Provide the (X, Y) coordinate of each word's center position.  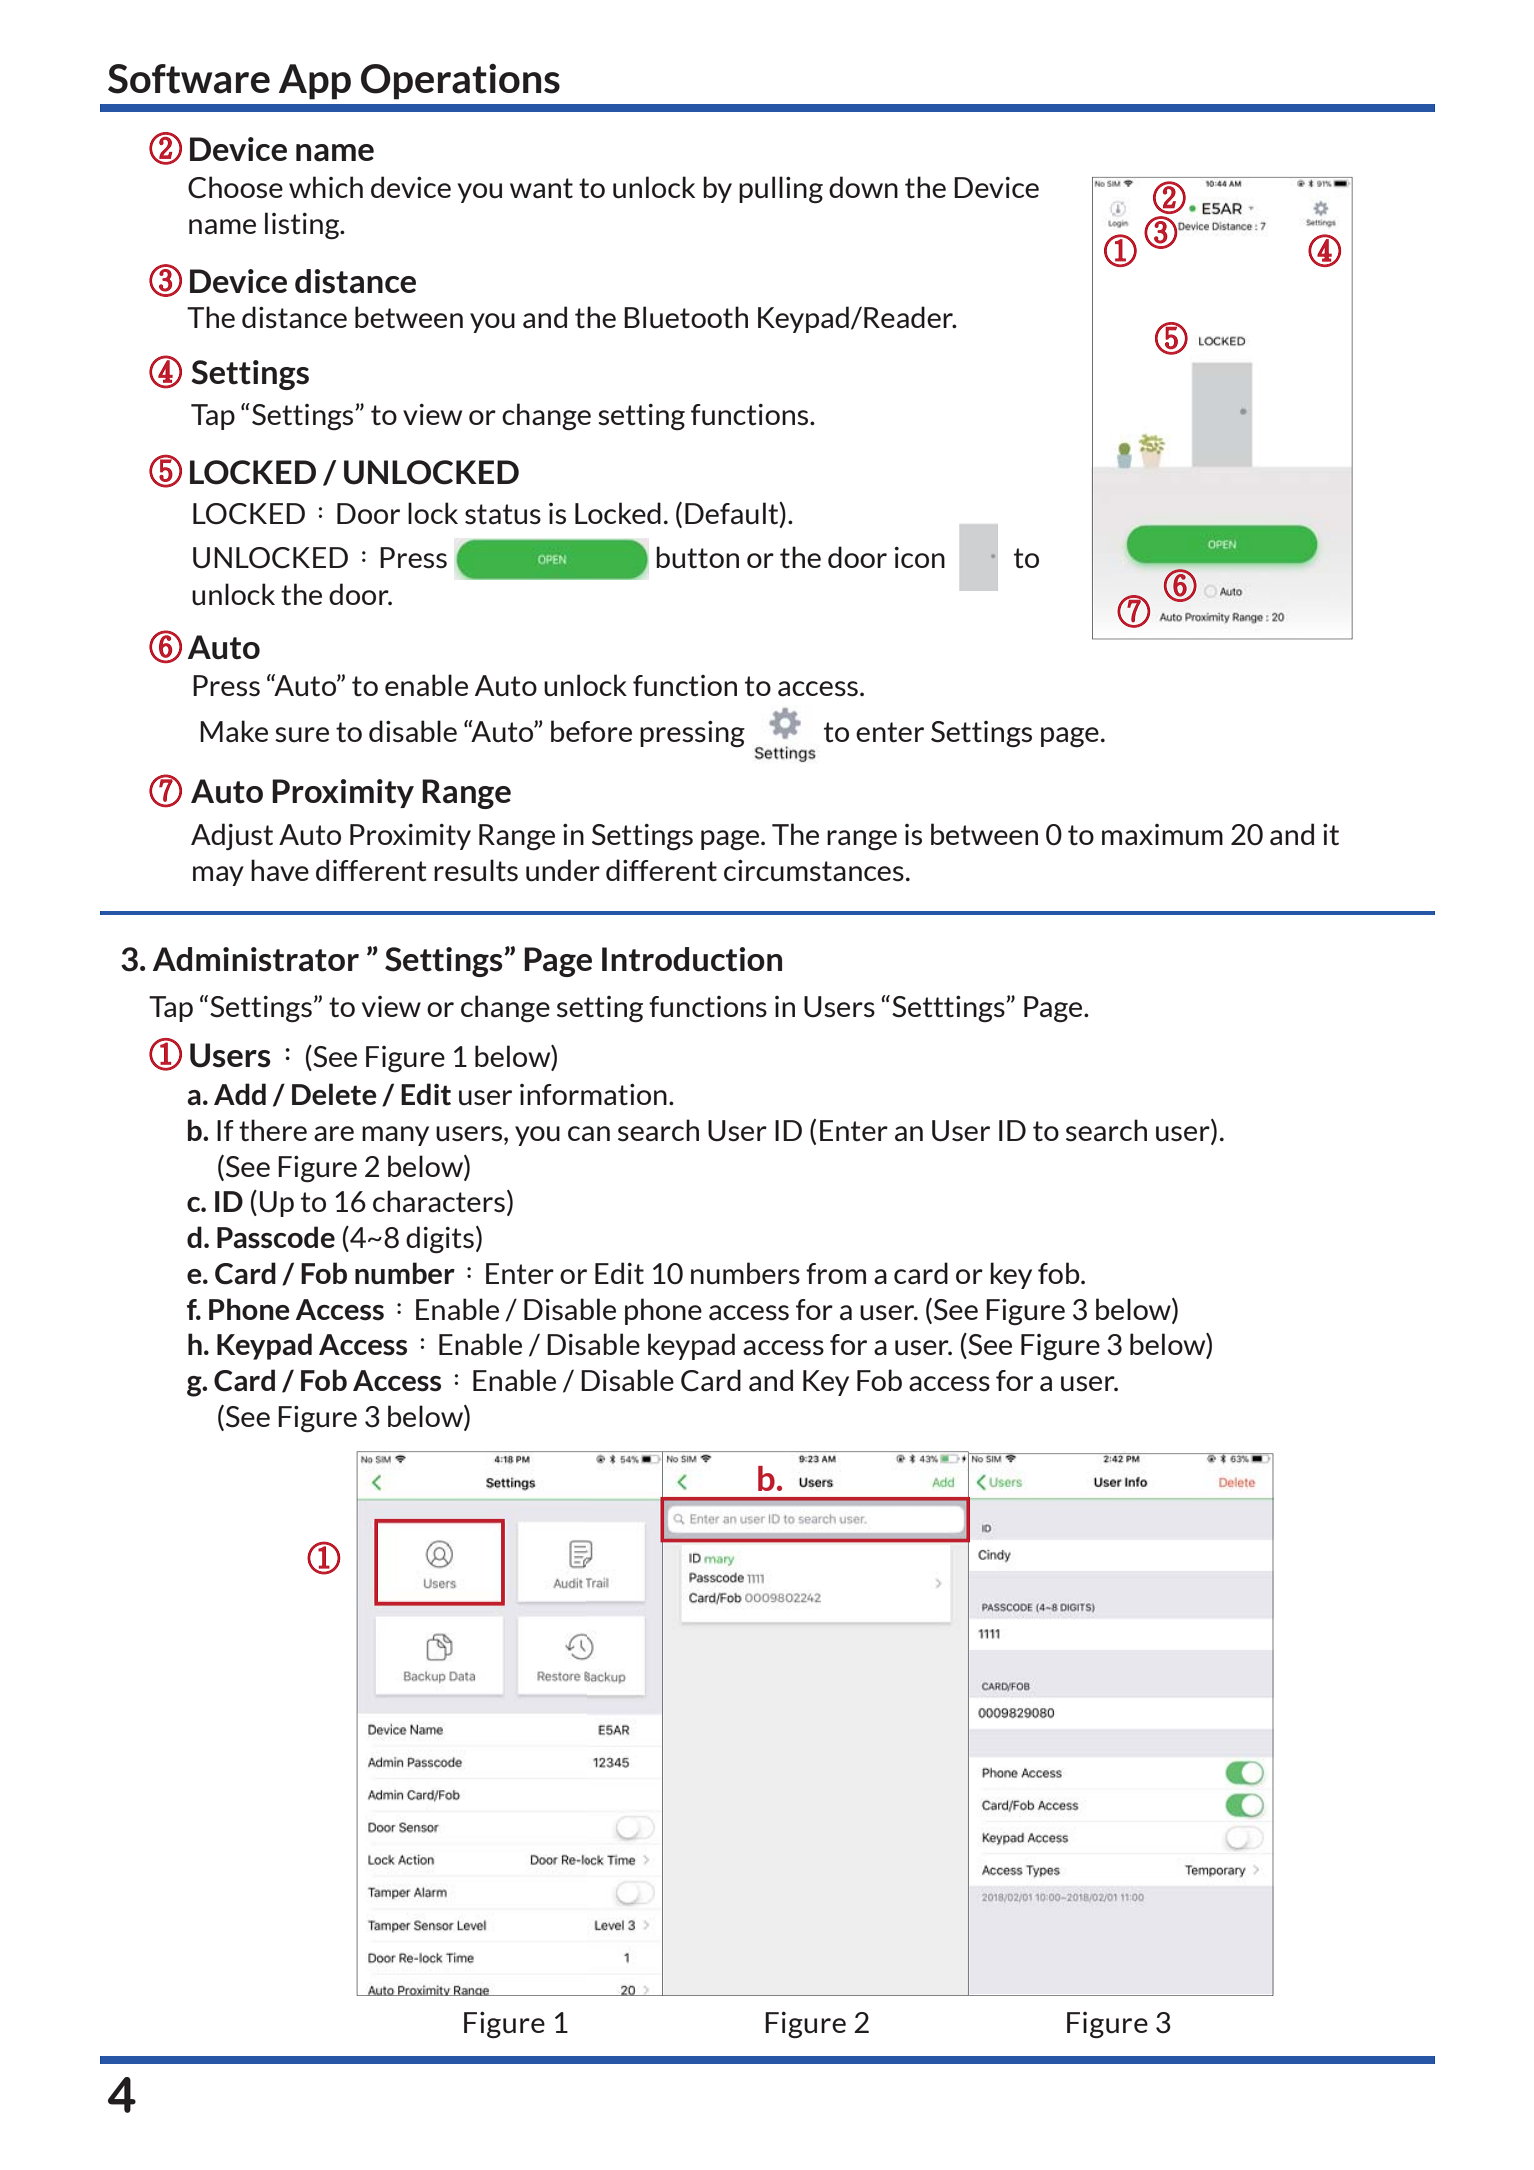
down (863, 187)
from (836, 1273)
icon (920, 557)
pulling (781, 190)
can (589, 1134)
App (315, 82)
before (591, 731)
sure (302, 735)
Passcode (276, 1237)
